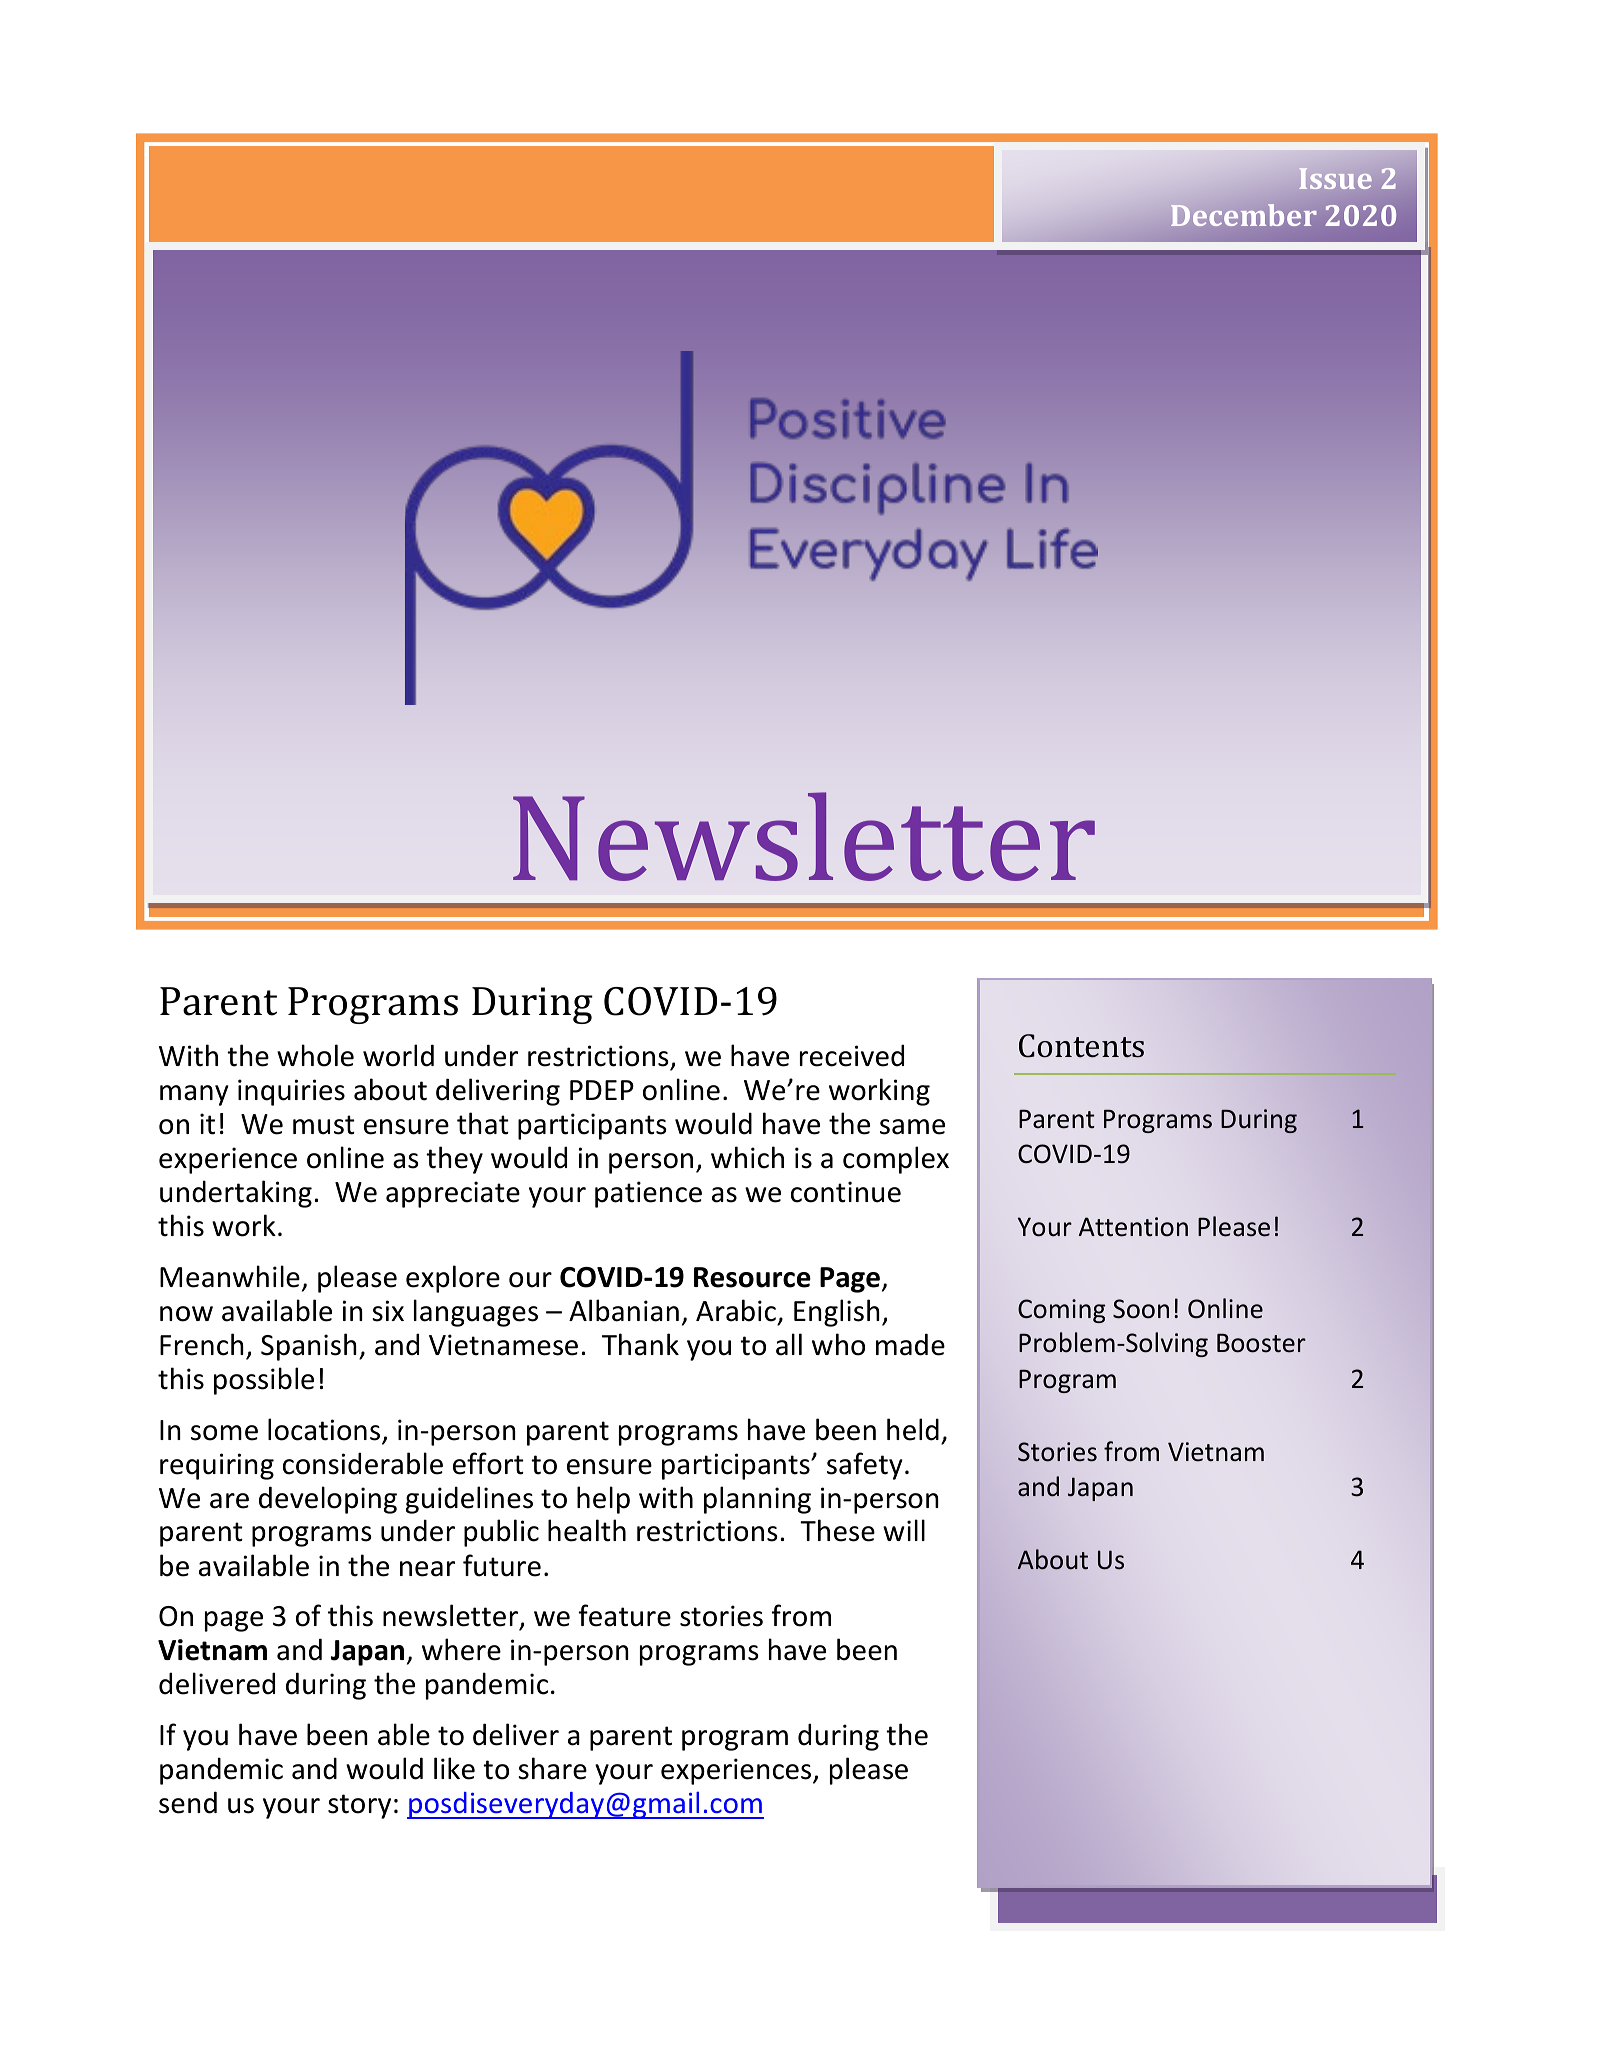 The image size is (1598, 2068). What do you see at coordinates (359, 1806) in the screenshot?
I see `story` at bounding box center [359, 1806].
